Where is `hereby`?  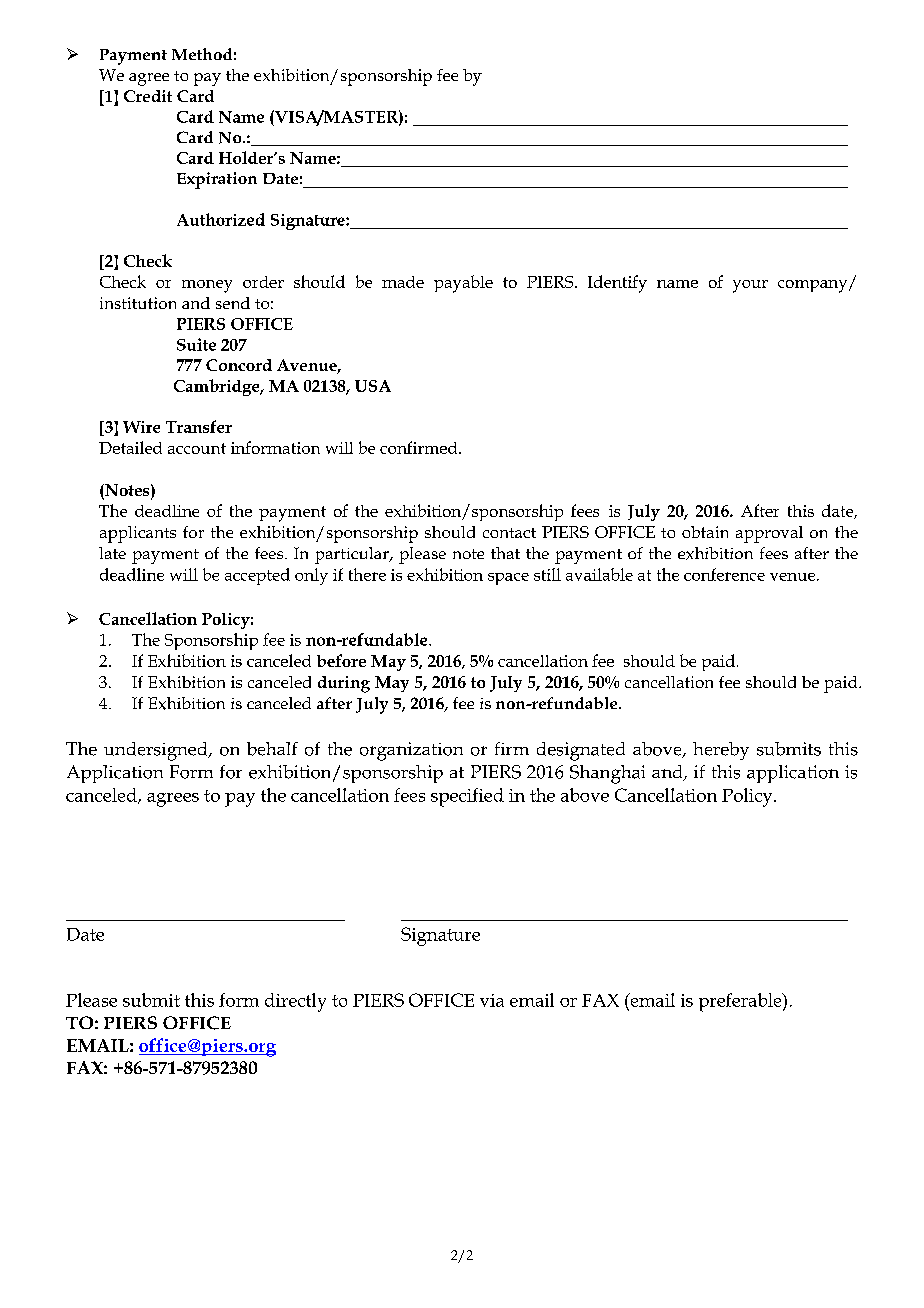
hereby is located at coordinates (721, 751).
